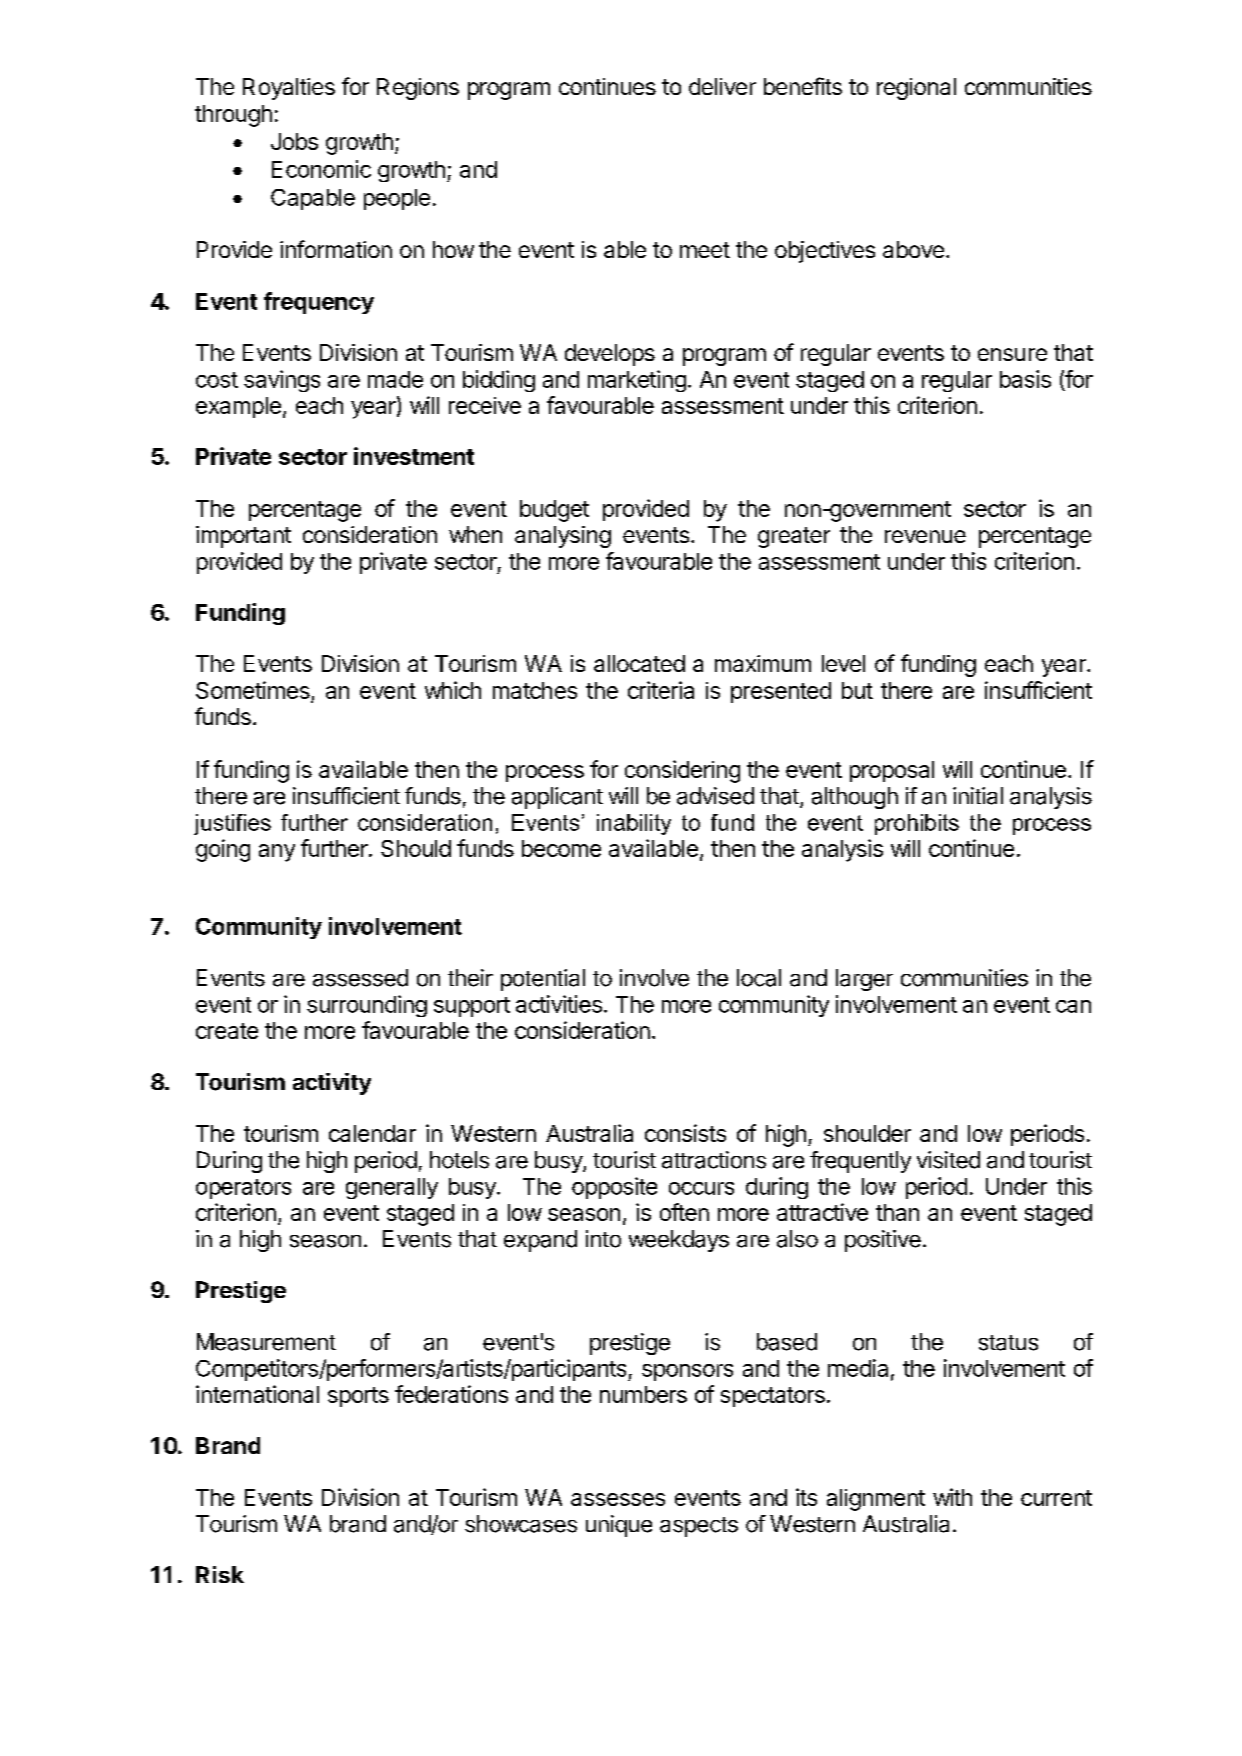  What do you see at coordinates (925, 536) in the image?
I see `revenue` at bounding box center [925, 536].
